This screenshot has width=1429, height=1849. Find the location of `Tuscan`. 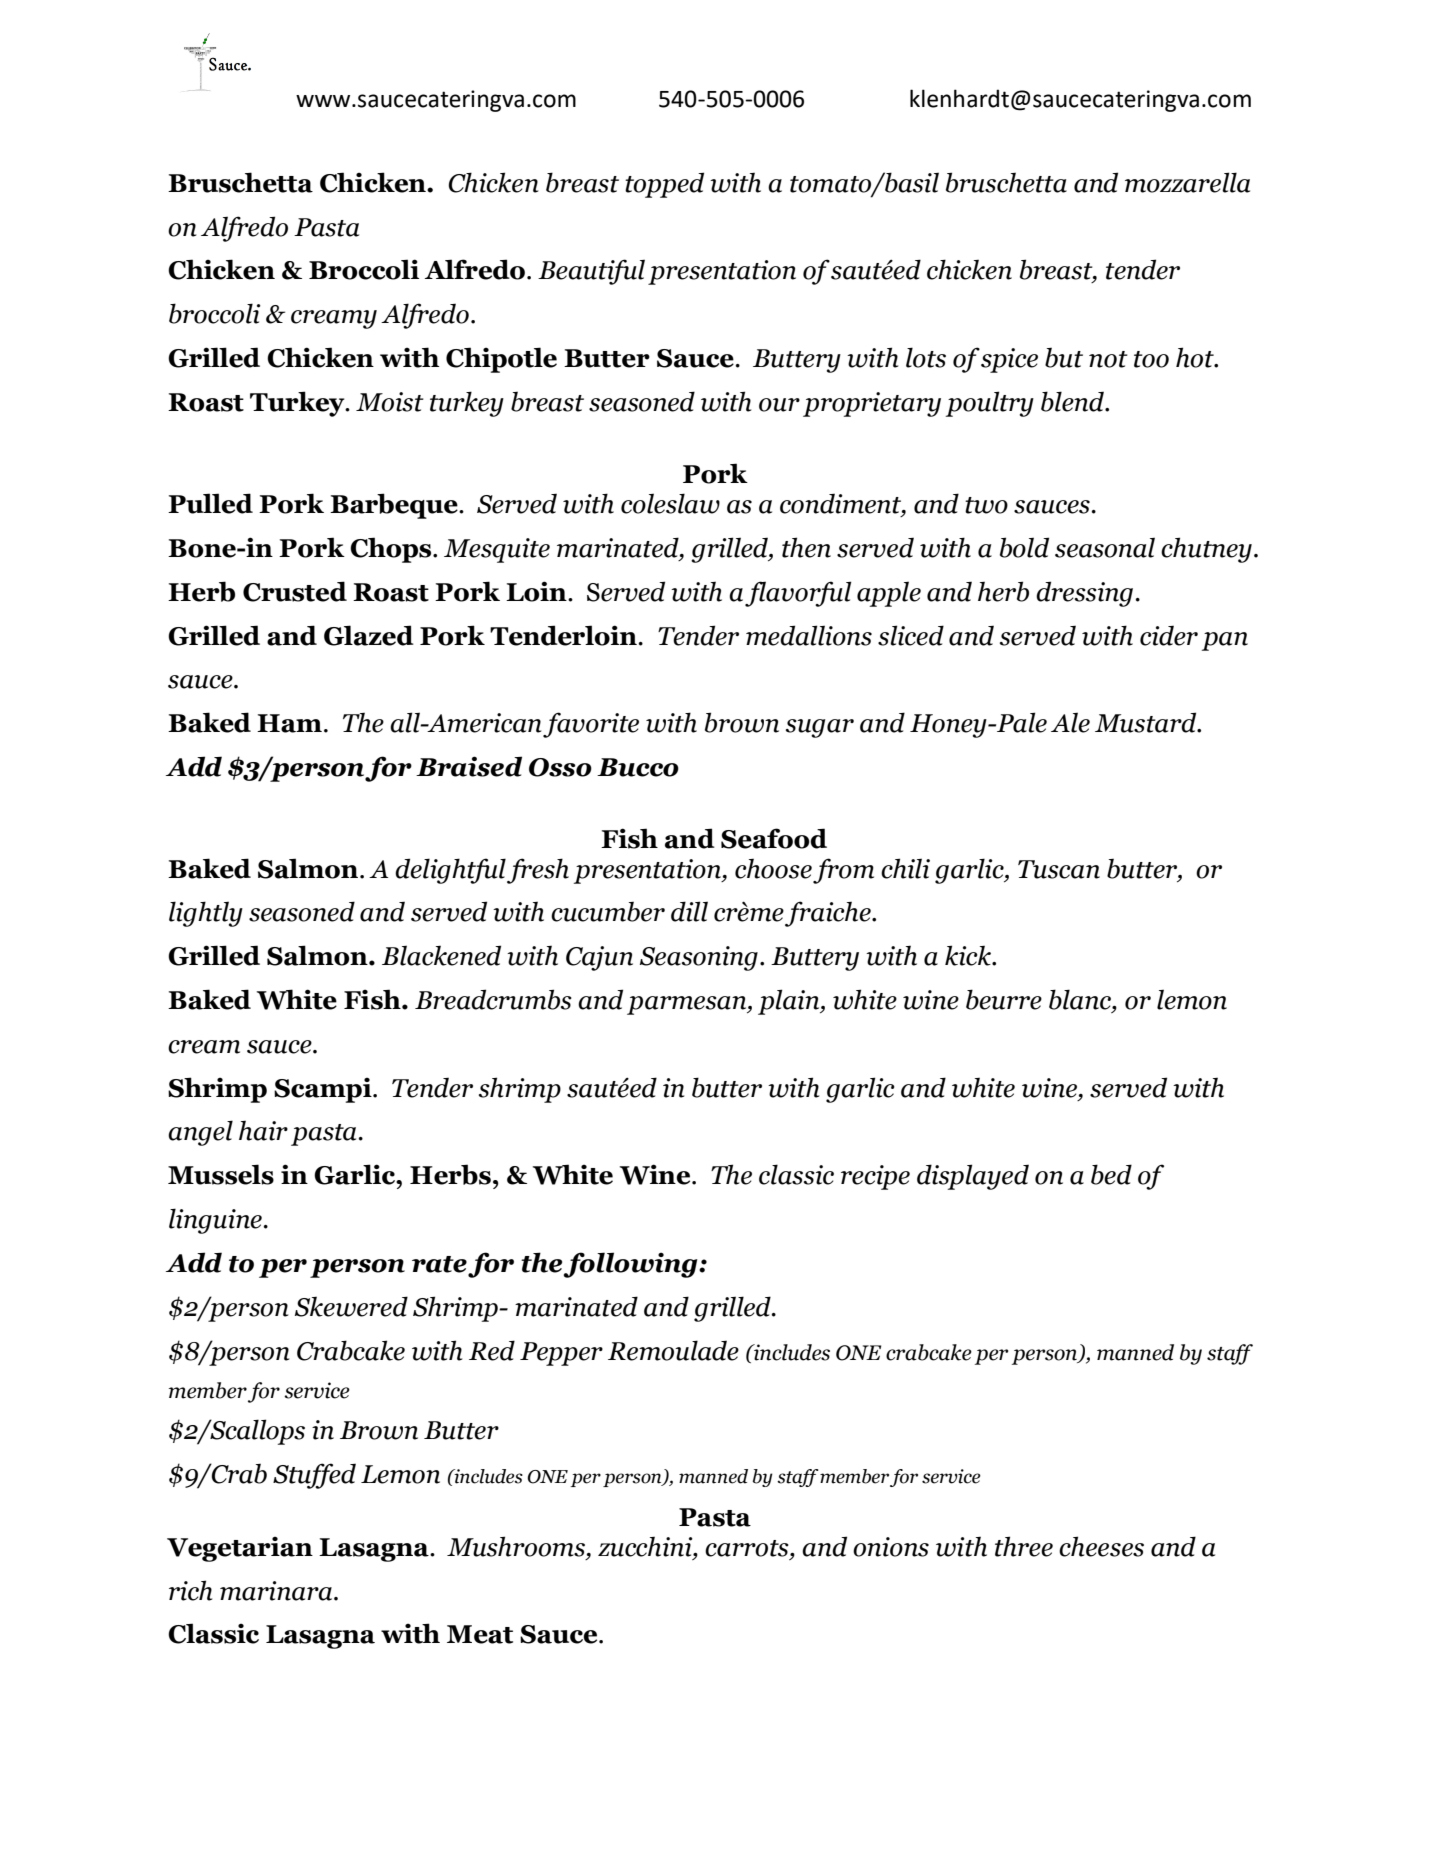

Tuscan is located at coordinates (1059, 869).
